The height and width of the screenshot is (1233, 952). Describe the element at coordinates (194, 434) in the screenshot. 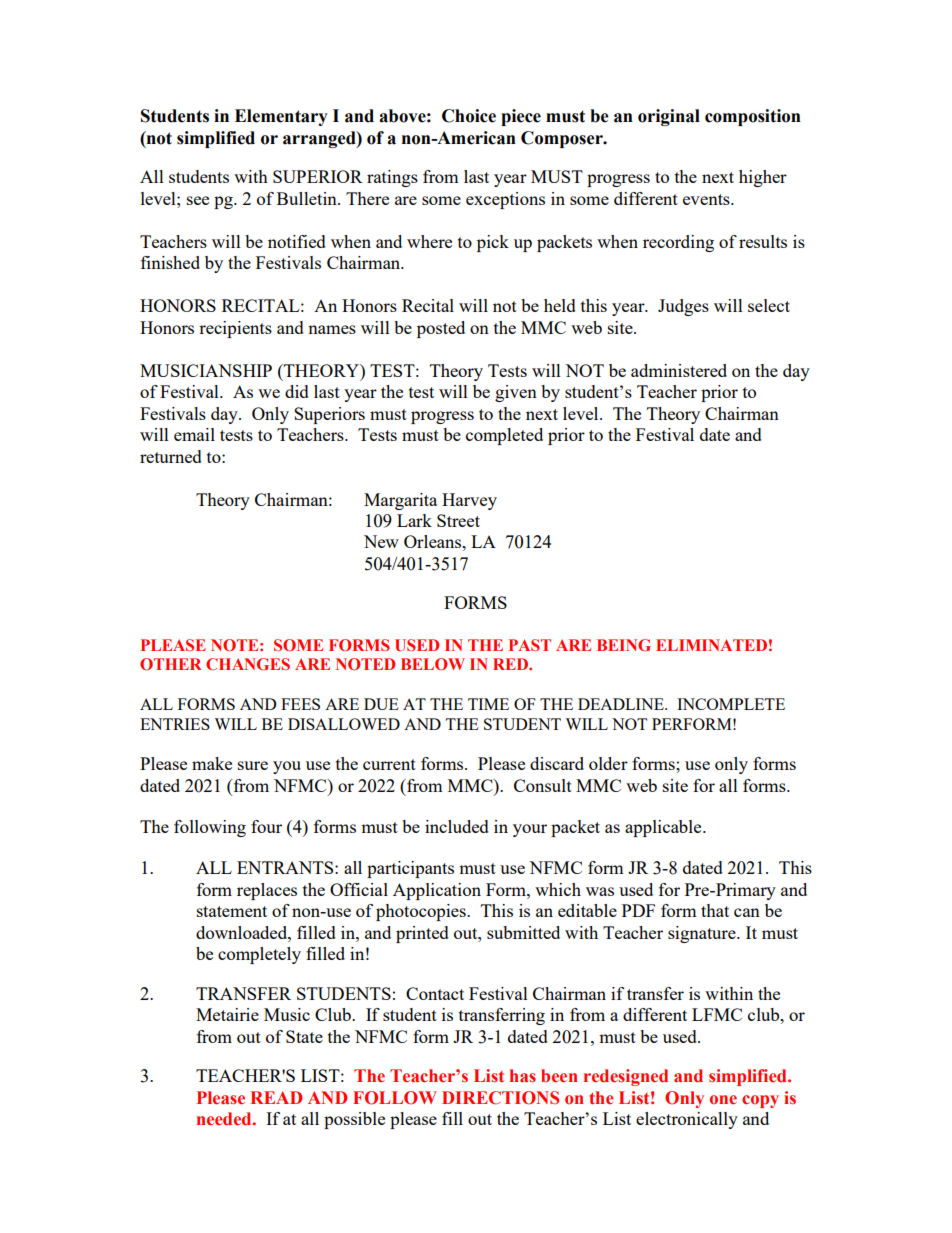

I see `email` at that location.
